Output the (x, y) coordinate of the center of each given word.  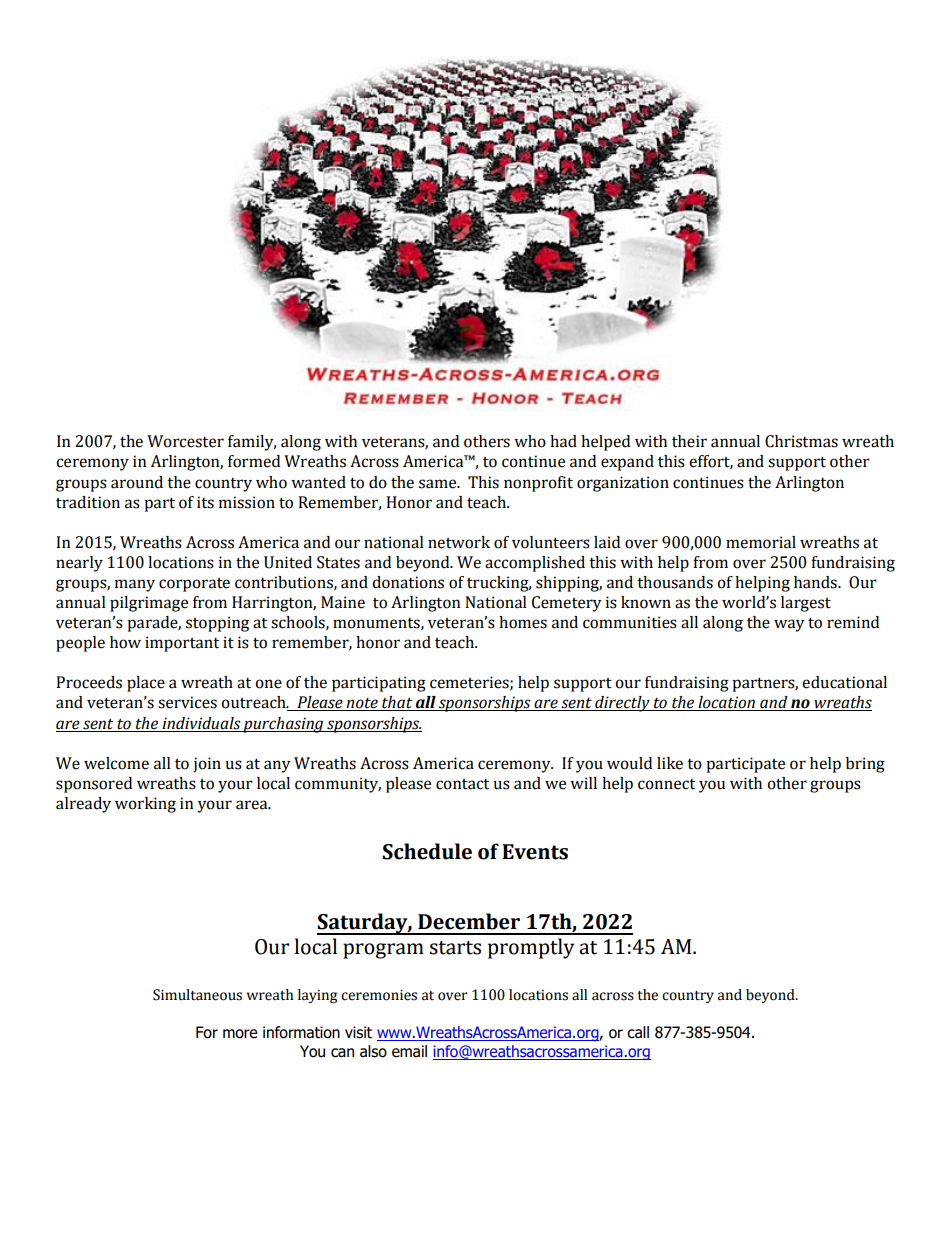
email (409, 1051)
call (638, 1032)
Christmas (801, 441)
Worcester (185, 441)
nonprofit (538, 484)
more (240, 1034)
